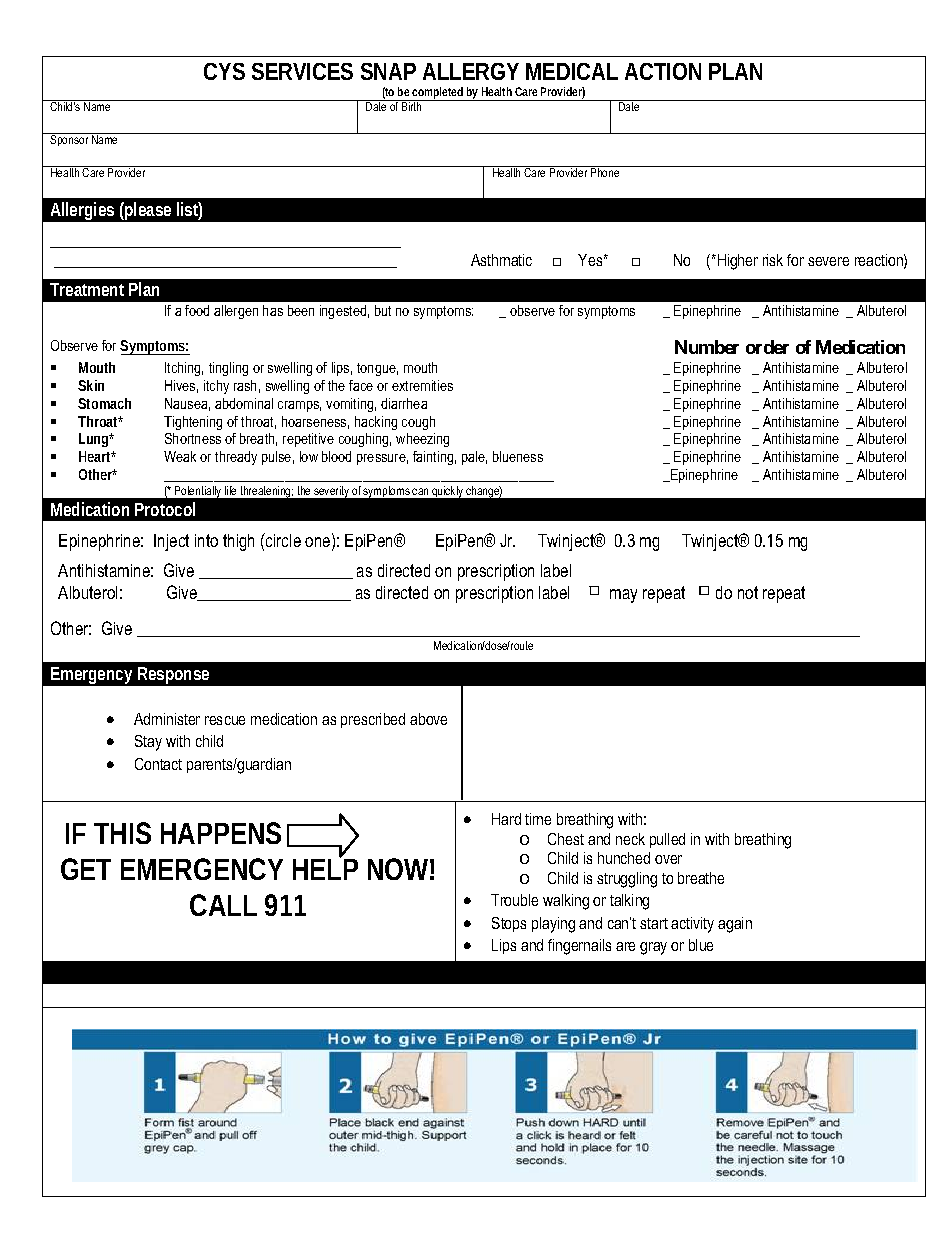 The image size is (952, 1233). Describe the element at coordinates (471, 71) in the document. I see `ALLERGY` at that location.
